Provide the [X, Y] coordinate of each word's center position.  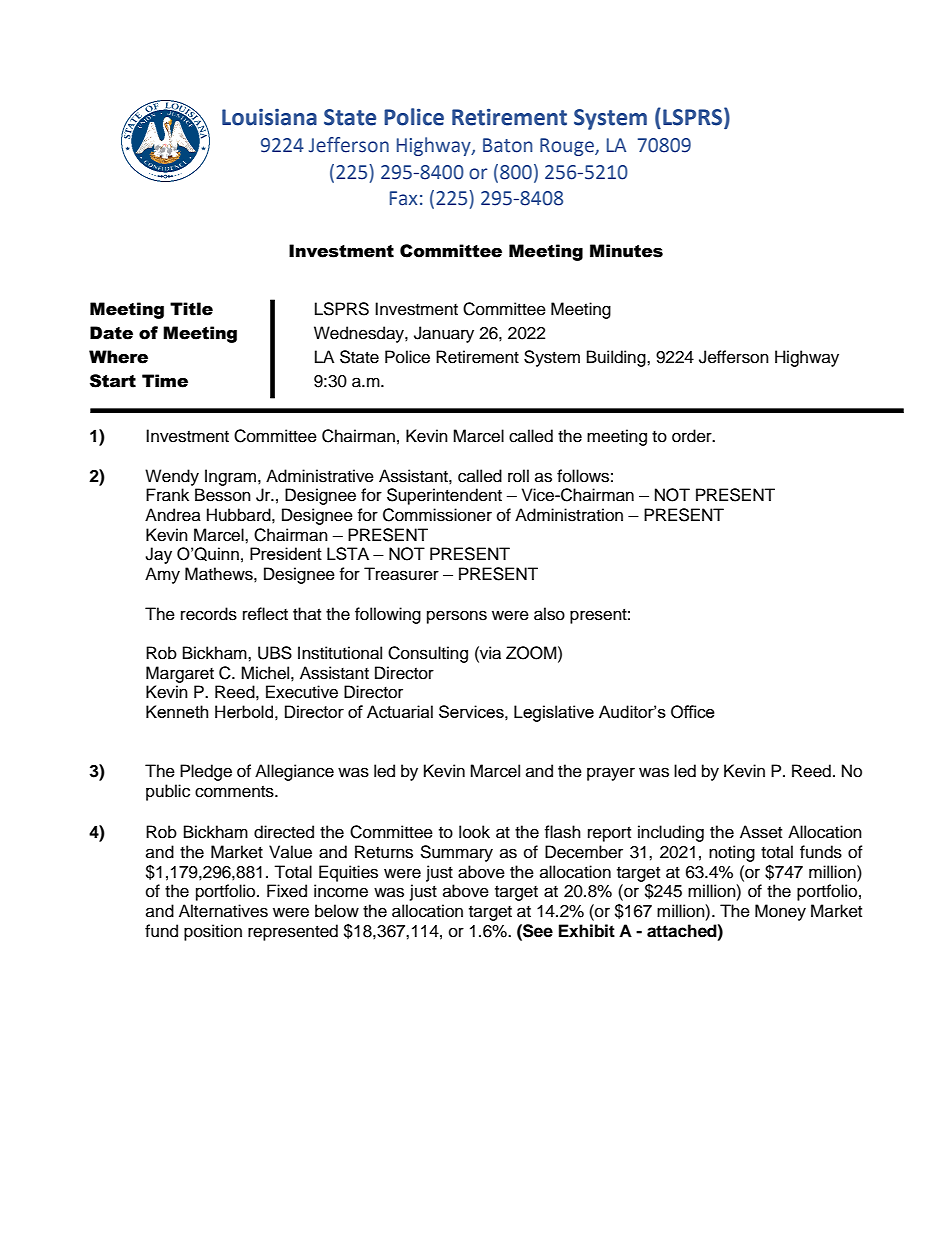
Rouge [568, 147]
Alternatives [223, 911]
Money [780, 912]
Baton [508, 145]
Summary [456, 853]
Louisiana [269, 117]
